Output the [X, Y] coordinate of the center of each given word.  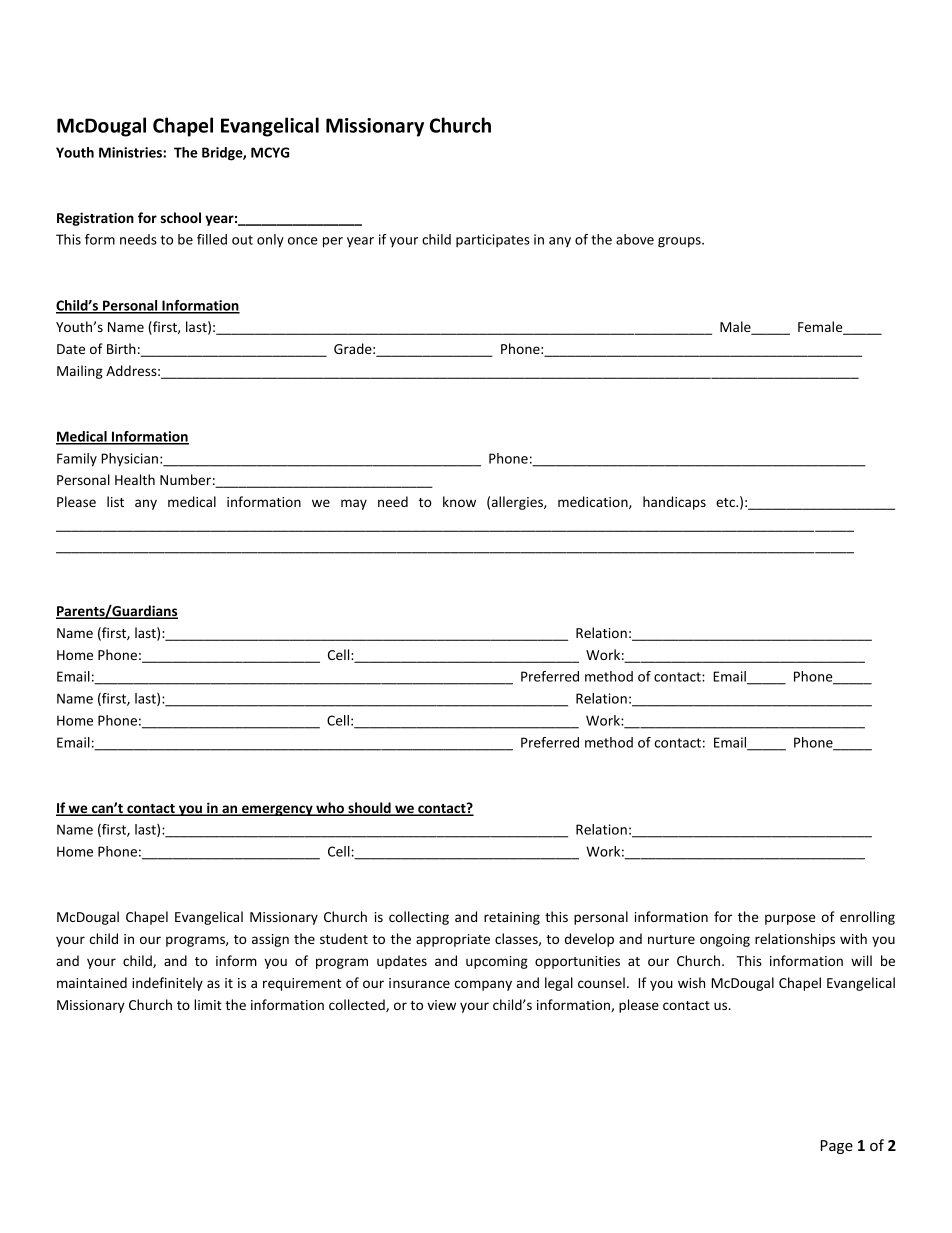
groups [680, 242]
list [115, 501]
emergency [277, 810]
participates [493, 240]
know [459, 501]
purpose [790, 919]
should [369, 809]
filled [212, 239]
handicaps [674, 503]
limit [208, 1004]
